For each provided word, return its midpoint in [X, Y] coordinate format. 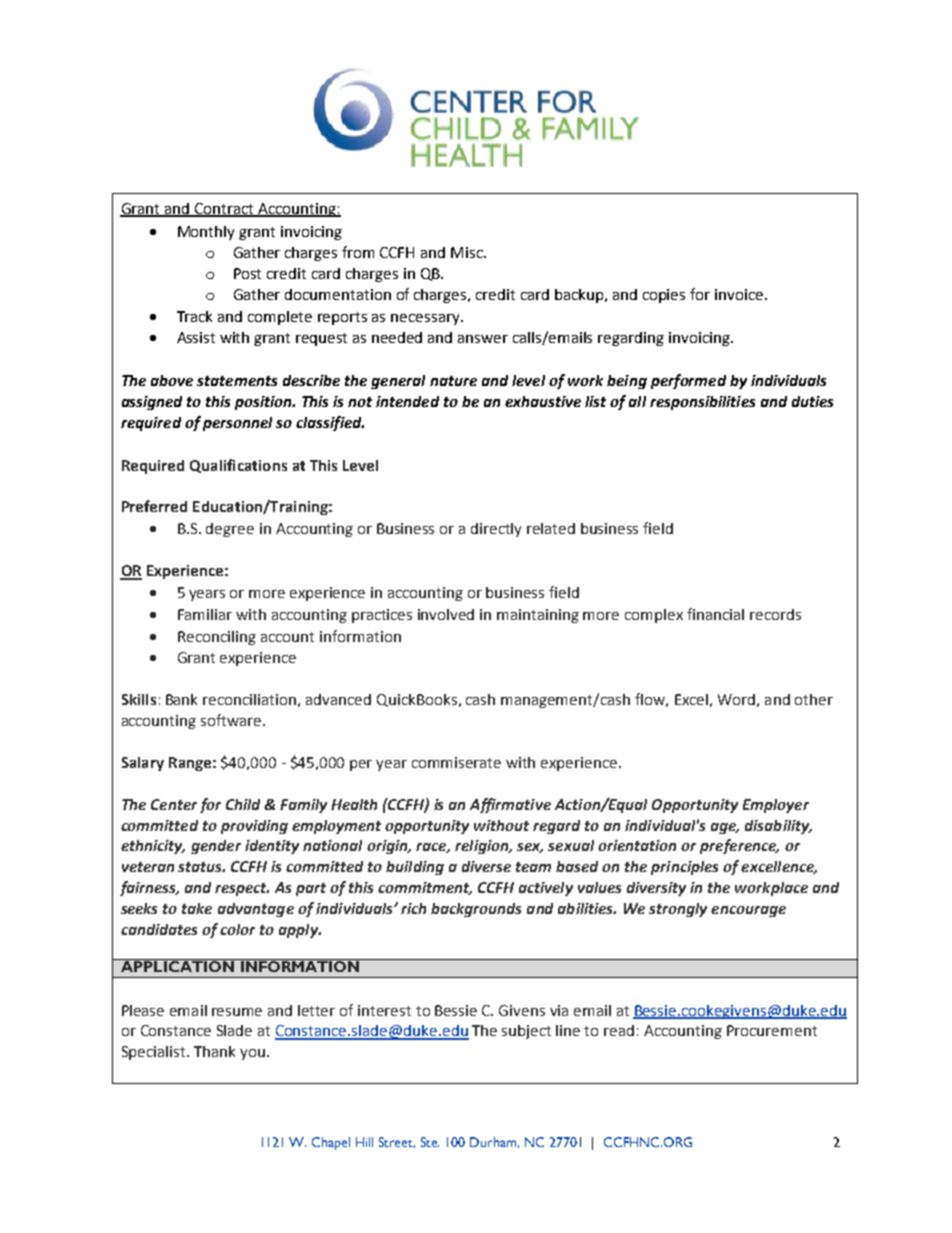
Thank [214, 1051]
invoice [740, 294]
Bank [181, 699]
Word [736, 699]
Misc [468, 252]
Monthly [206, 233]
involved [446, 614]
